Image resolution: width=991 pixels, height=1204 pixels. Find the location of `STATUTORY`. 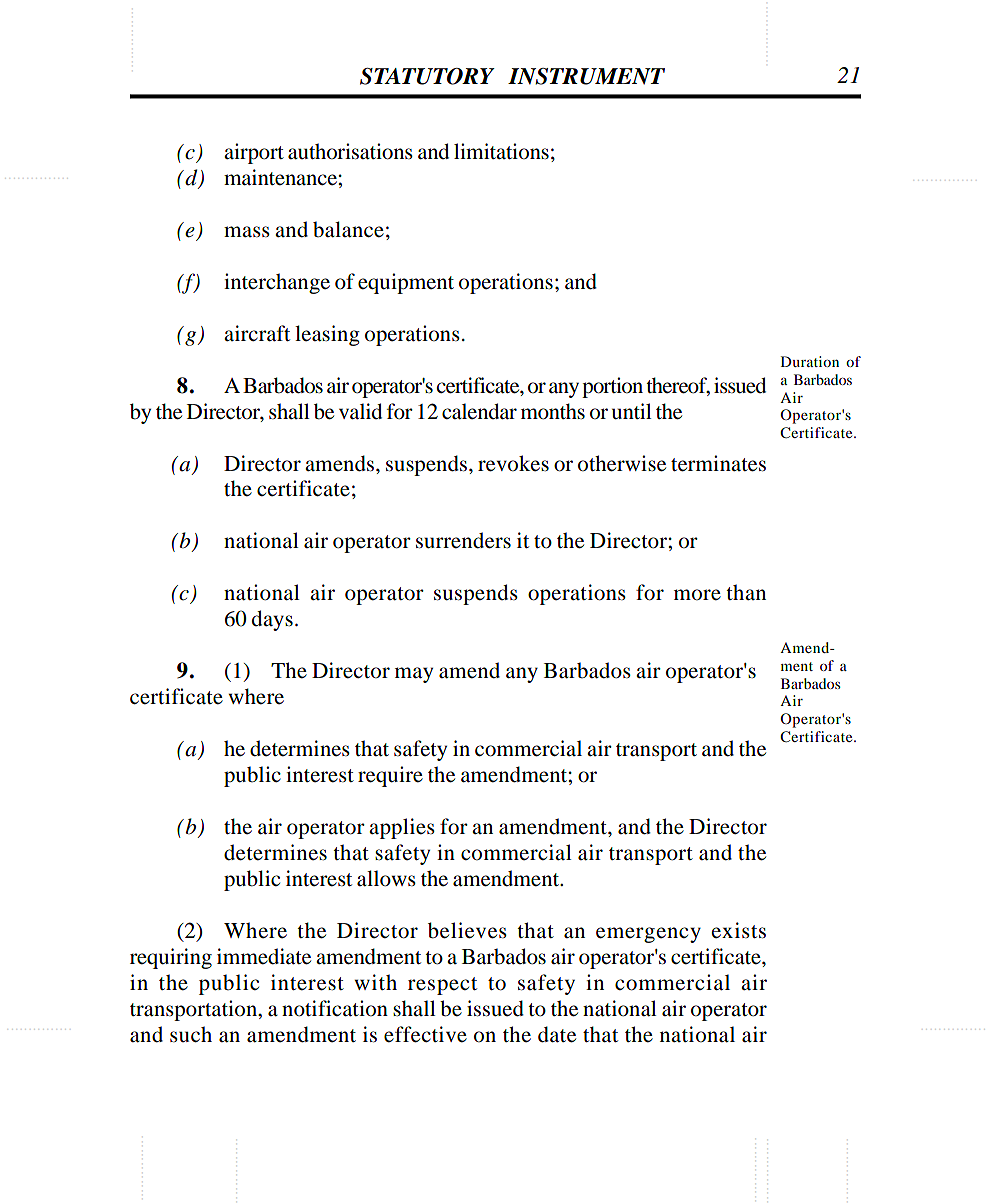

STATUTORY is located at coordinates (427, 76).
